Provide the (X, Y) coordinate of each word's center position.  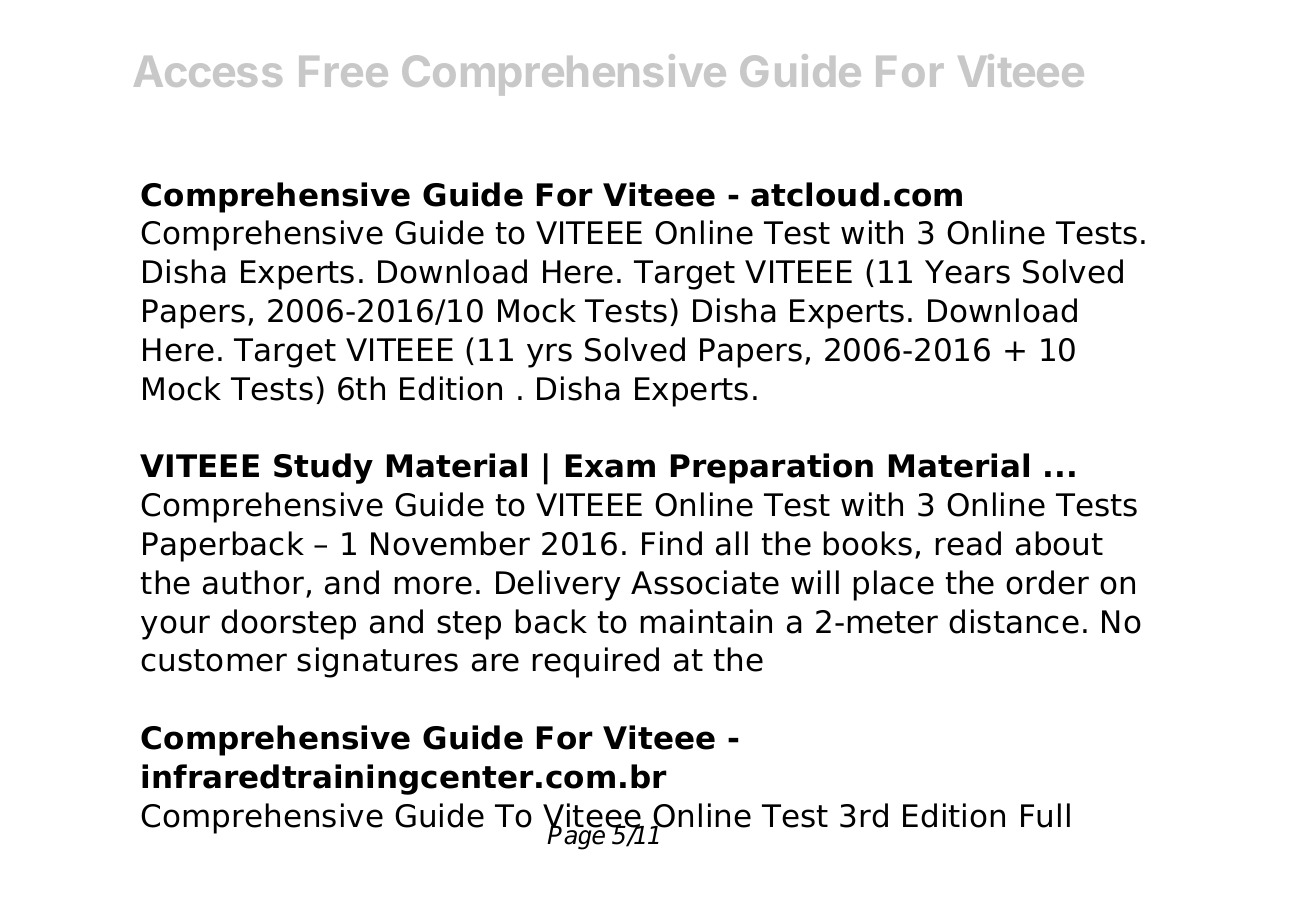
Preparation (772, 468)
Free (343, 71)
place (894, 585)
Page (577, 837)
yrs (549, 355)
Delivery (558, 585)
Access (208, 71)
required (596, 662)
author (255, 583)
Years (967, 272)
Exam (610, 466)
